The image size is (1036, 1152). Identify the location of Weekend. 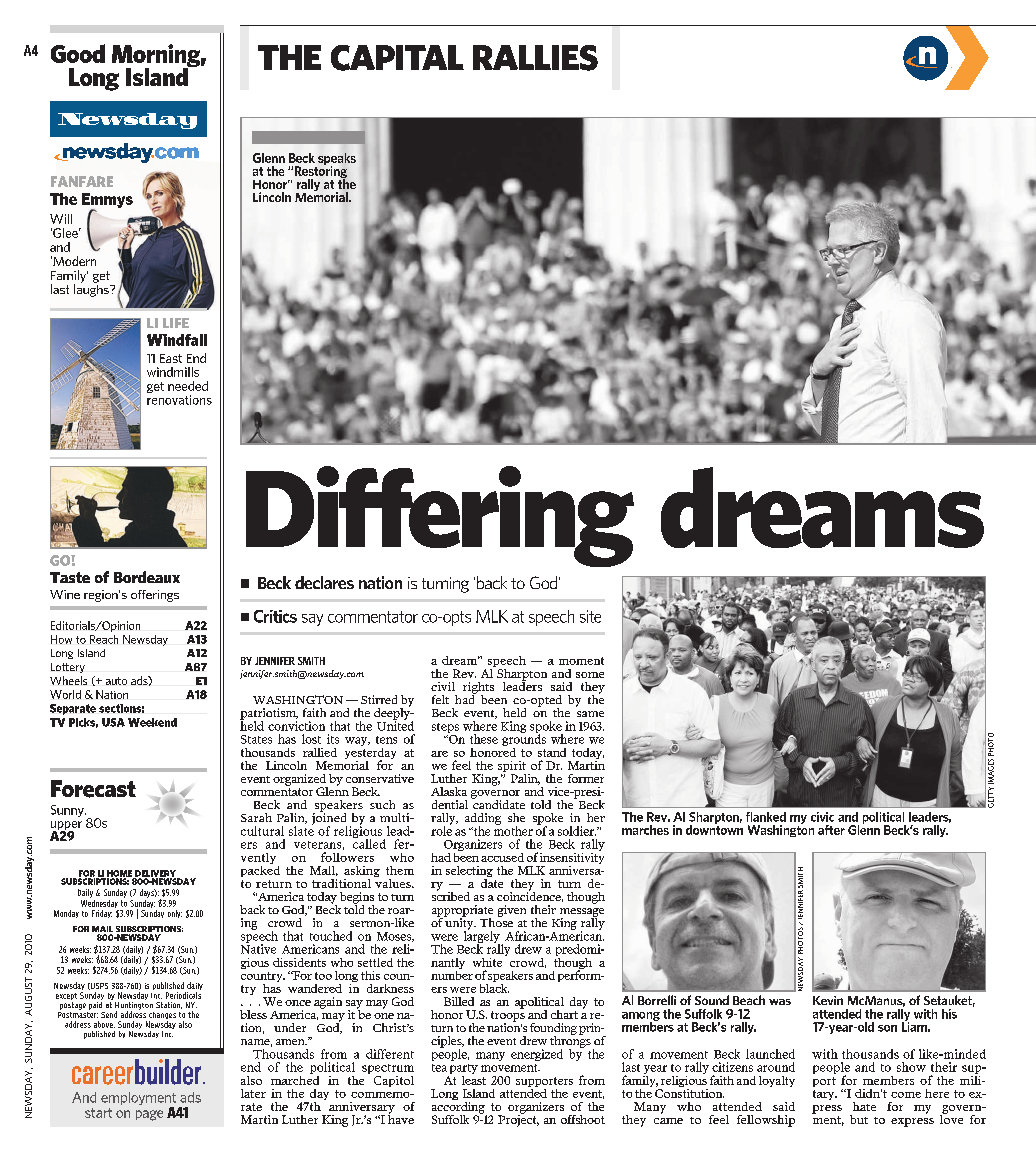
(152, 722).
